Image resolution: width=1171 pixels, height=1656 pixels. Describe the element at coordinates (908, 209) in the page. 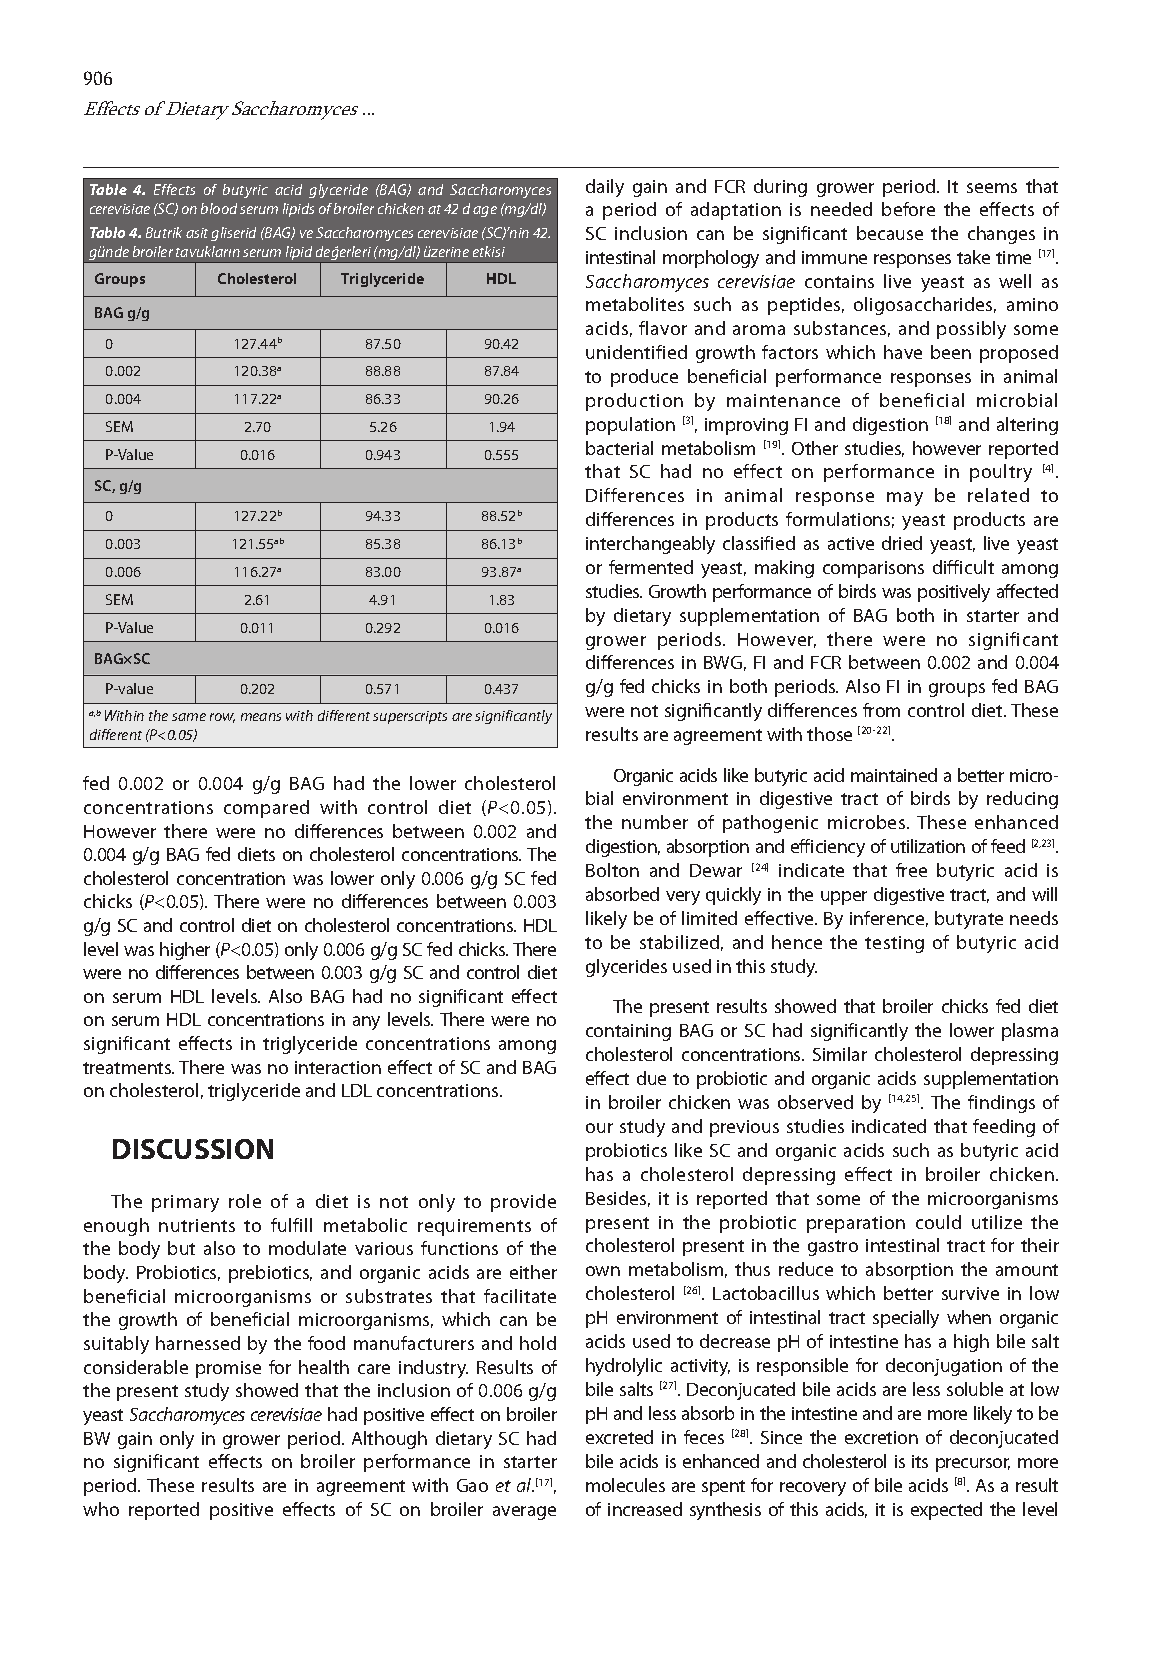

I see `before` at that location.
